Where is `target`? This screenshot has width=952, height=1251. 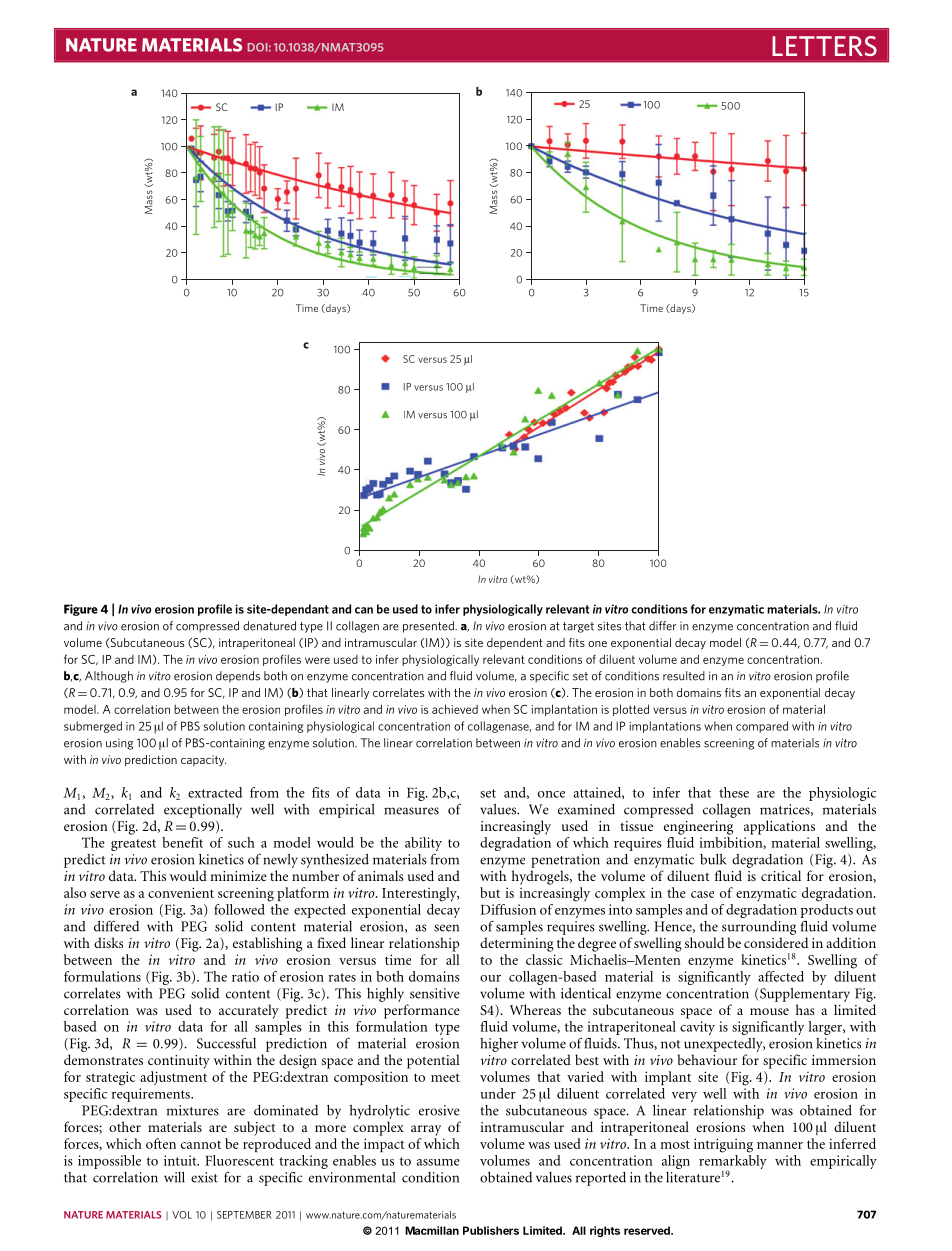 target is located at coordinates (578, 627).
